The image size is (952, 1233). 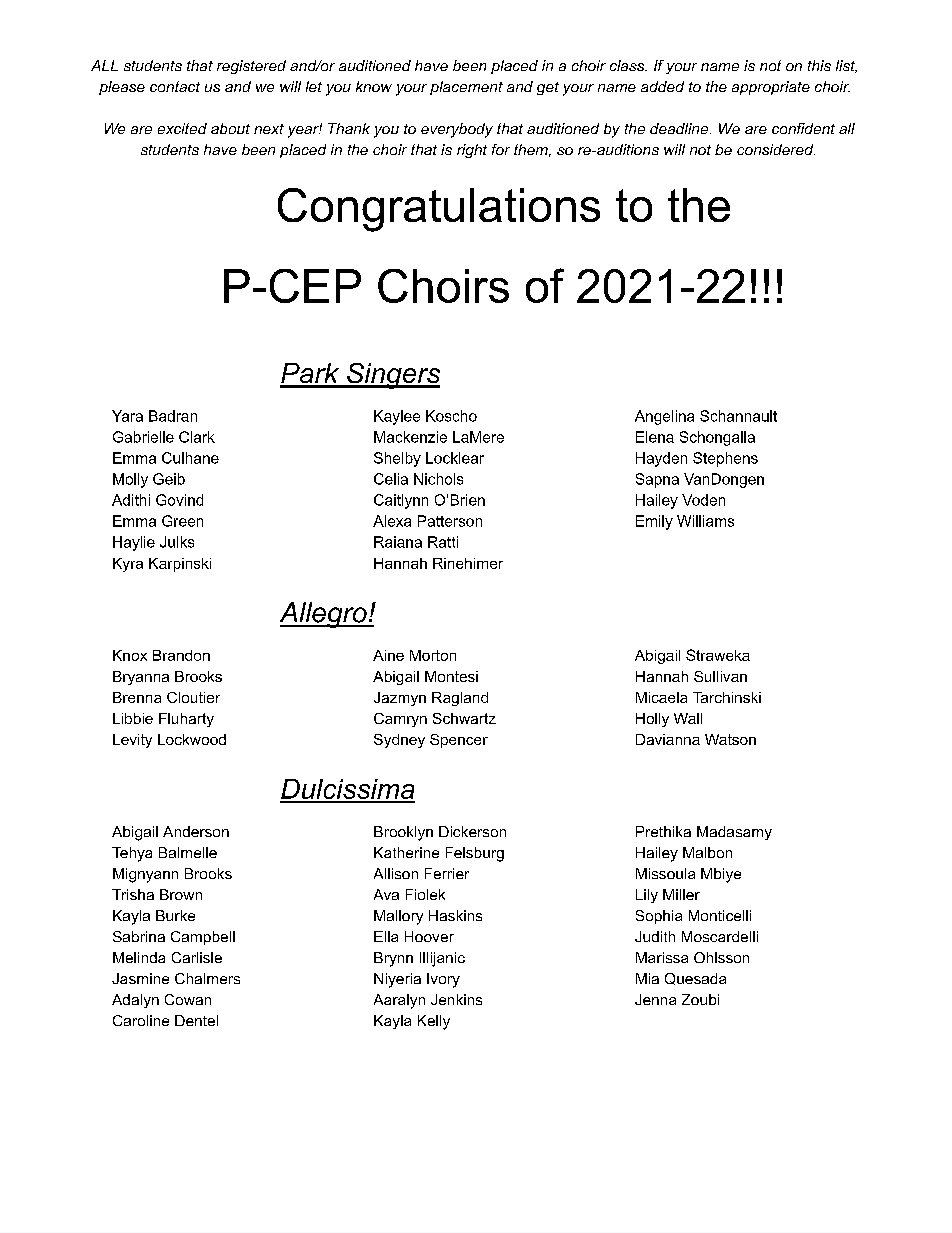 I want to click on Brandon, so click(x=181, y=655).
